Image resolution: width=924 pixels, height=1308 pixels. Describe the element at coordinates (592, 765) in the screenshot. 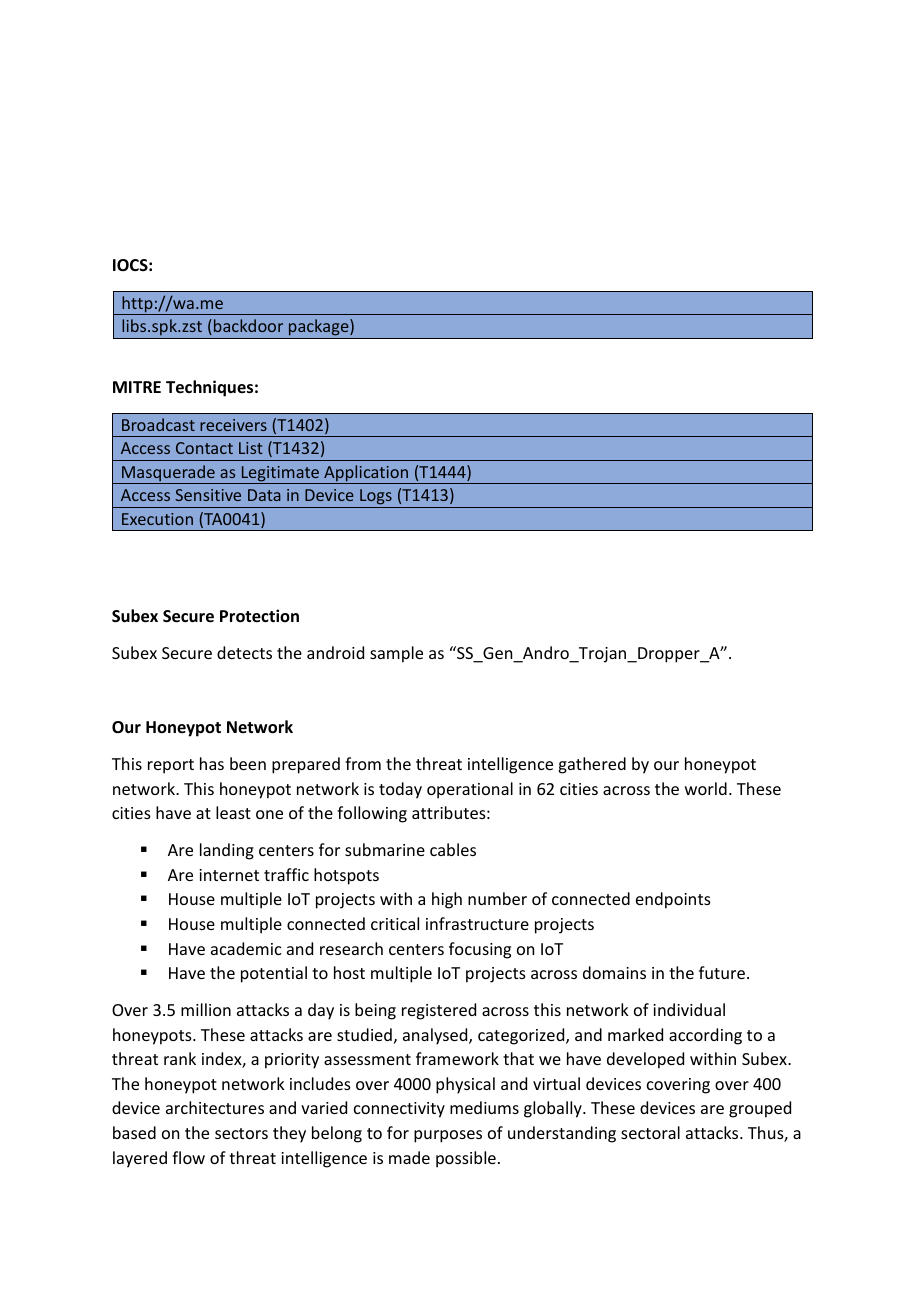

I see `gathered` at that location.
